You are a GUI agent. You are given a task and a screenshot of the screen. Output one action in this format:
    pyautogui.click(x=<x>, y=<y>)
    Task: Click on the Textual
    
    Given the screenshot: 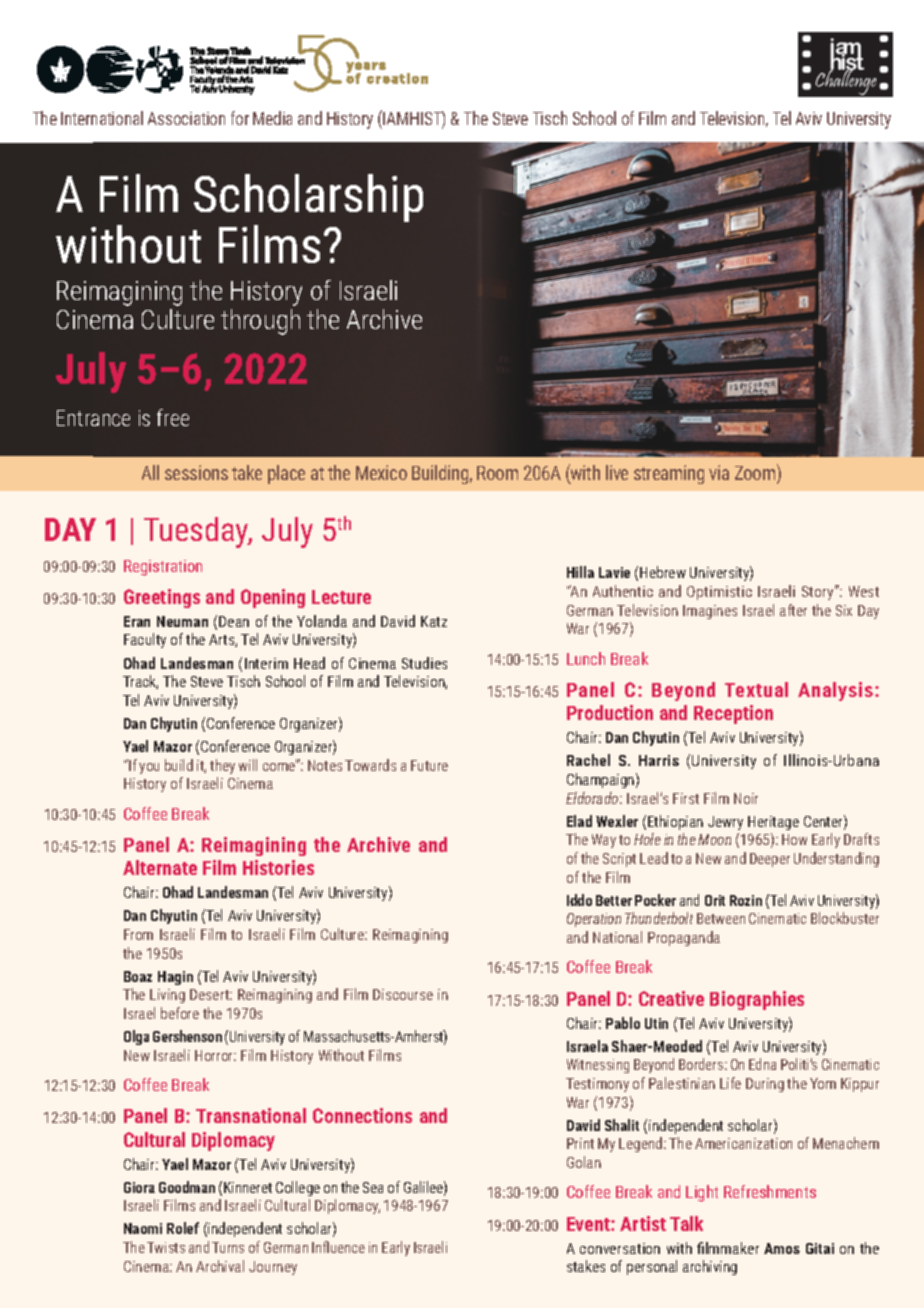 What is the action you would take?
    pyautogui.click(x=756, y=689)
